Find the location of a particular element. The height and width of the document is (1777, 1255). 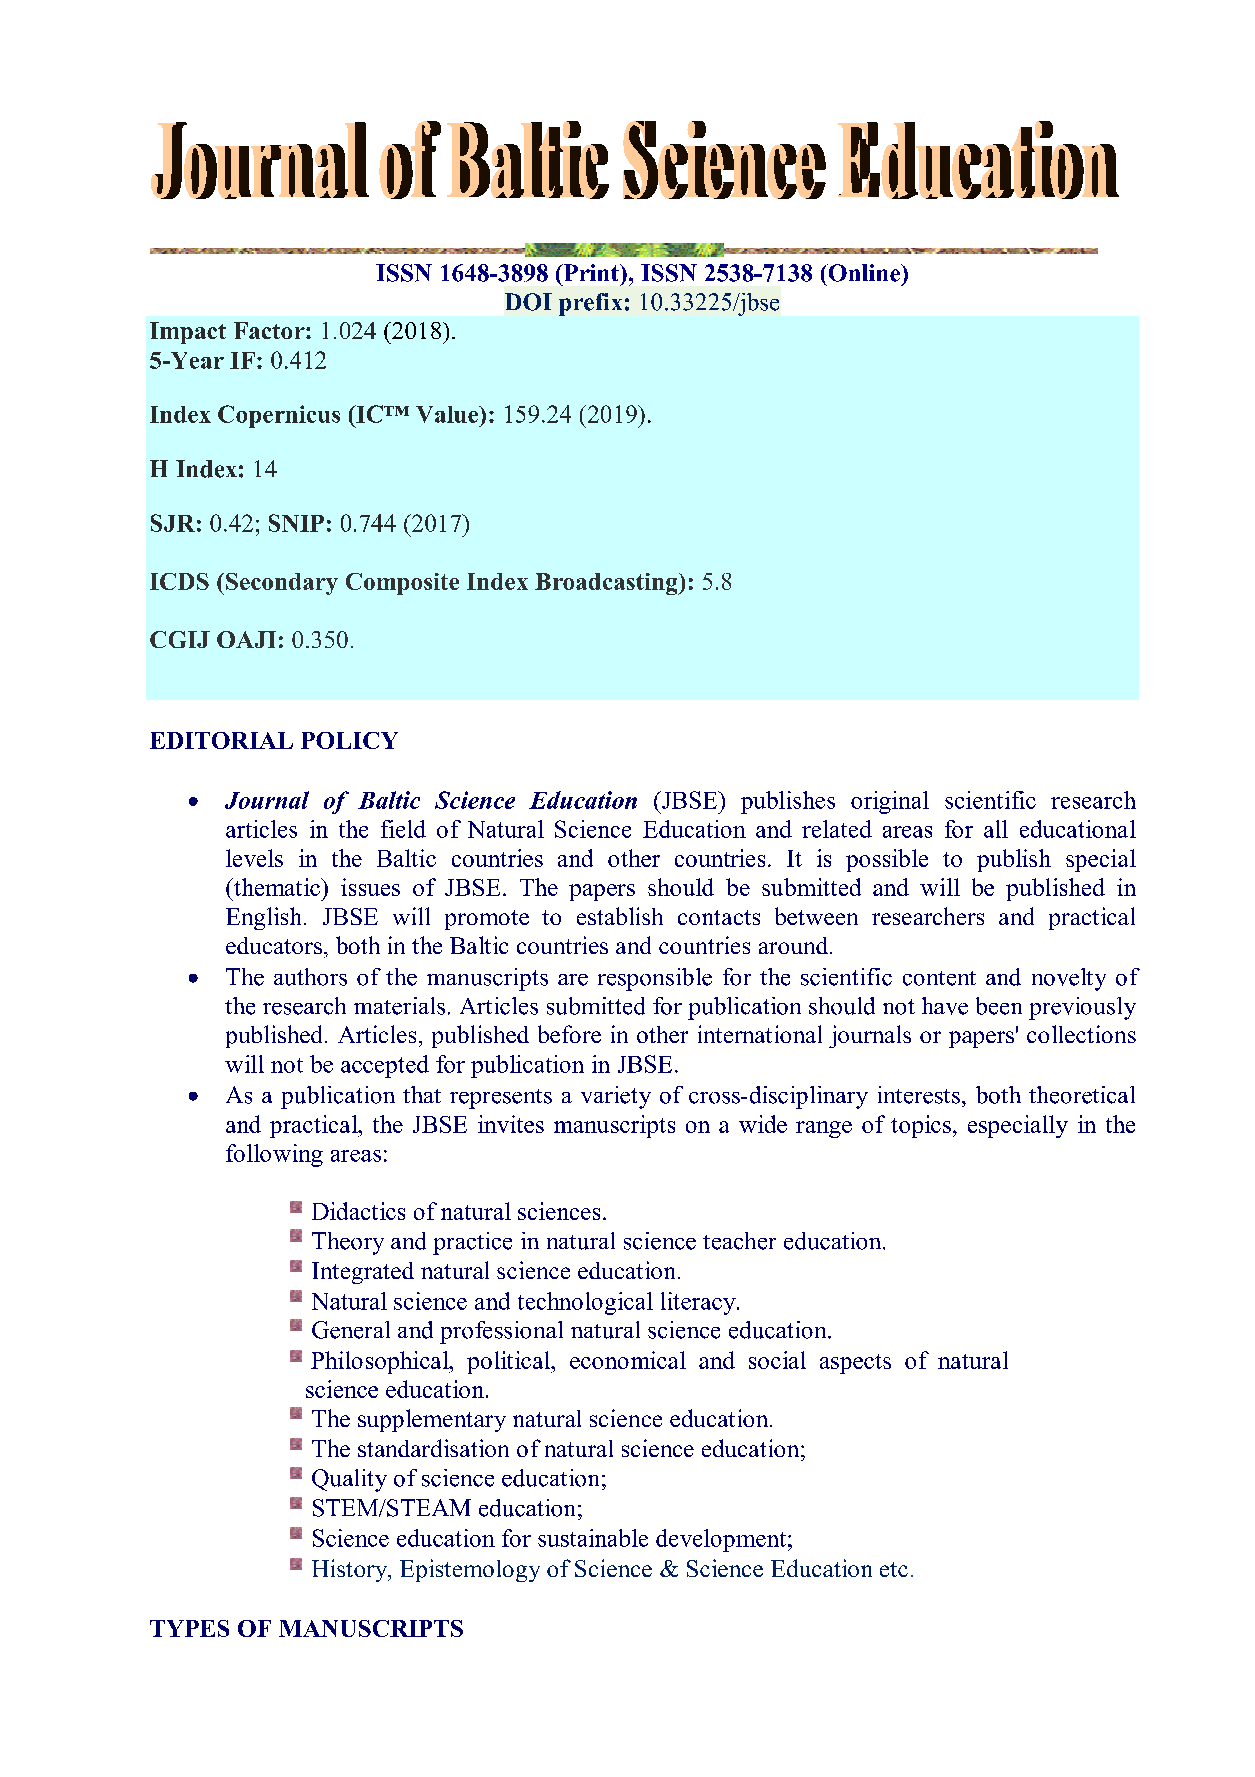

aspects is located at coordinates (855, 1364).
